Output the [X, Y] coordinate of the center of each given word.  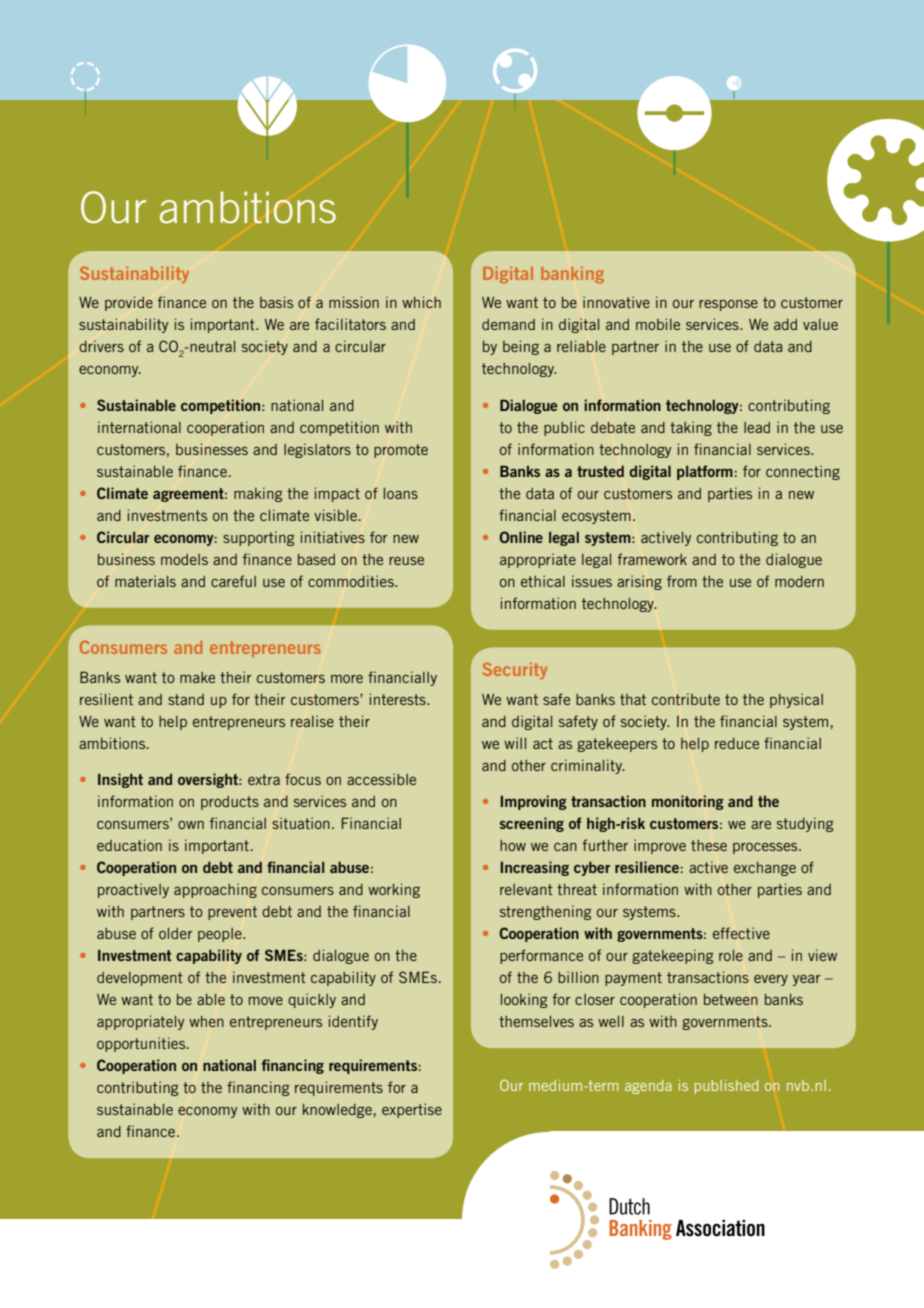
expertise [412, 1110]
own [191, 825]
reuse [406, 561]
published [726, 1087]
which [421, 302]
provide [129, 303]
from [682, 581]
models [184, 559]
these [709, 845]
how [513, 845]
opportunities [142, 1044]
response [728, 305]
